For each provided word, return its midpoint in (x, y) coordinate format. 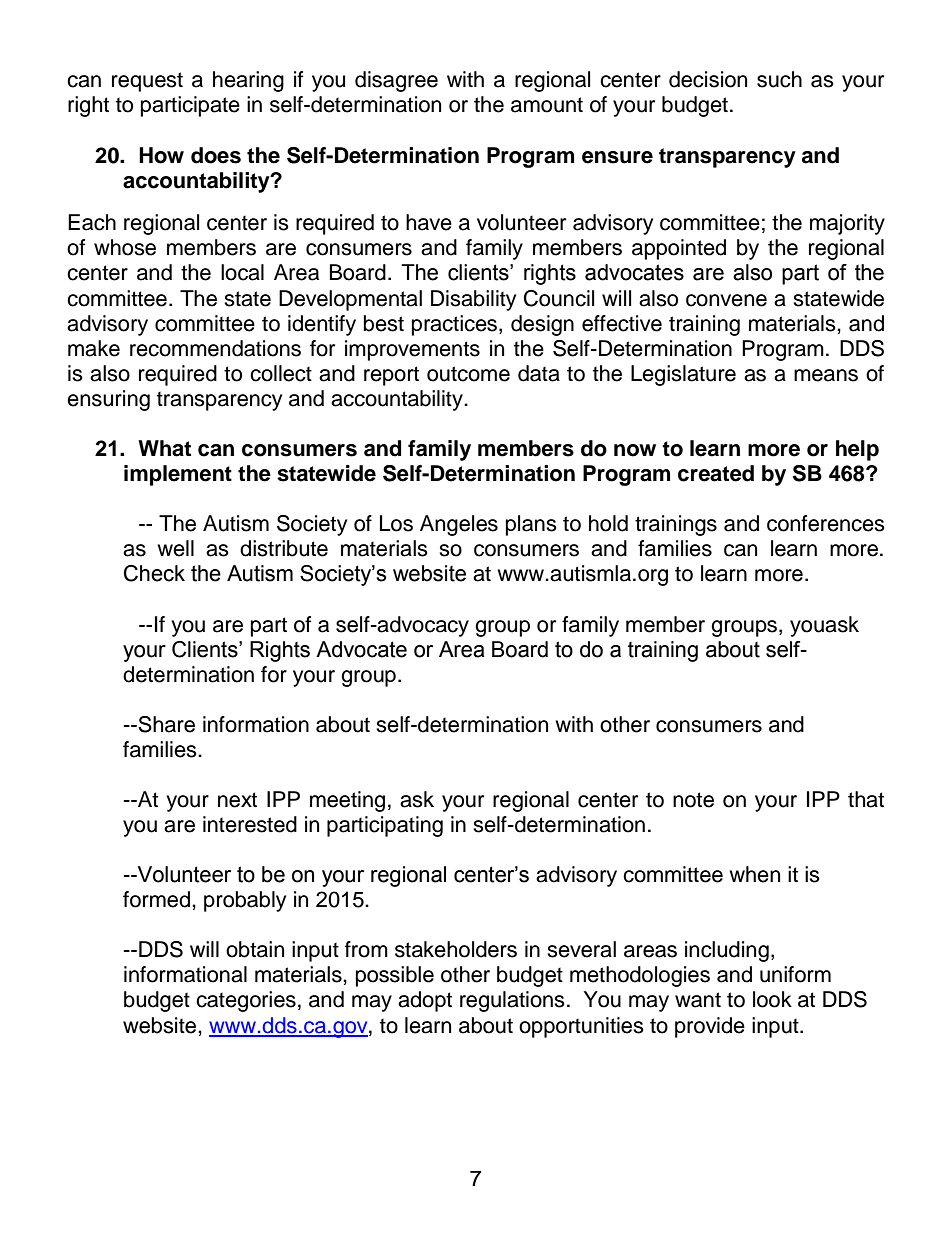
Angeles (459, 525)
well (175, 548)
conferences (826, 523)
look (772, 999)
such (779, 79)
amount (547, 105)
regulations (512, 1001)
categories (246, 1001)
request (147, 82)
